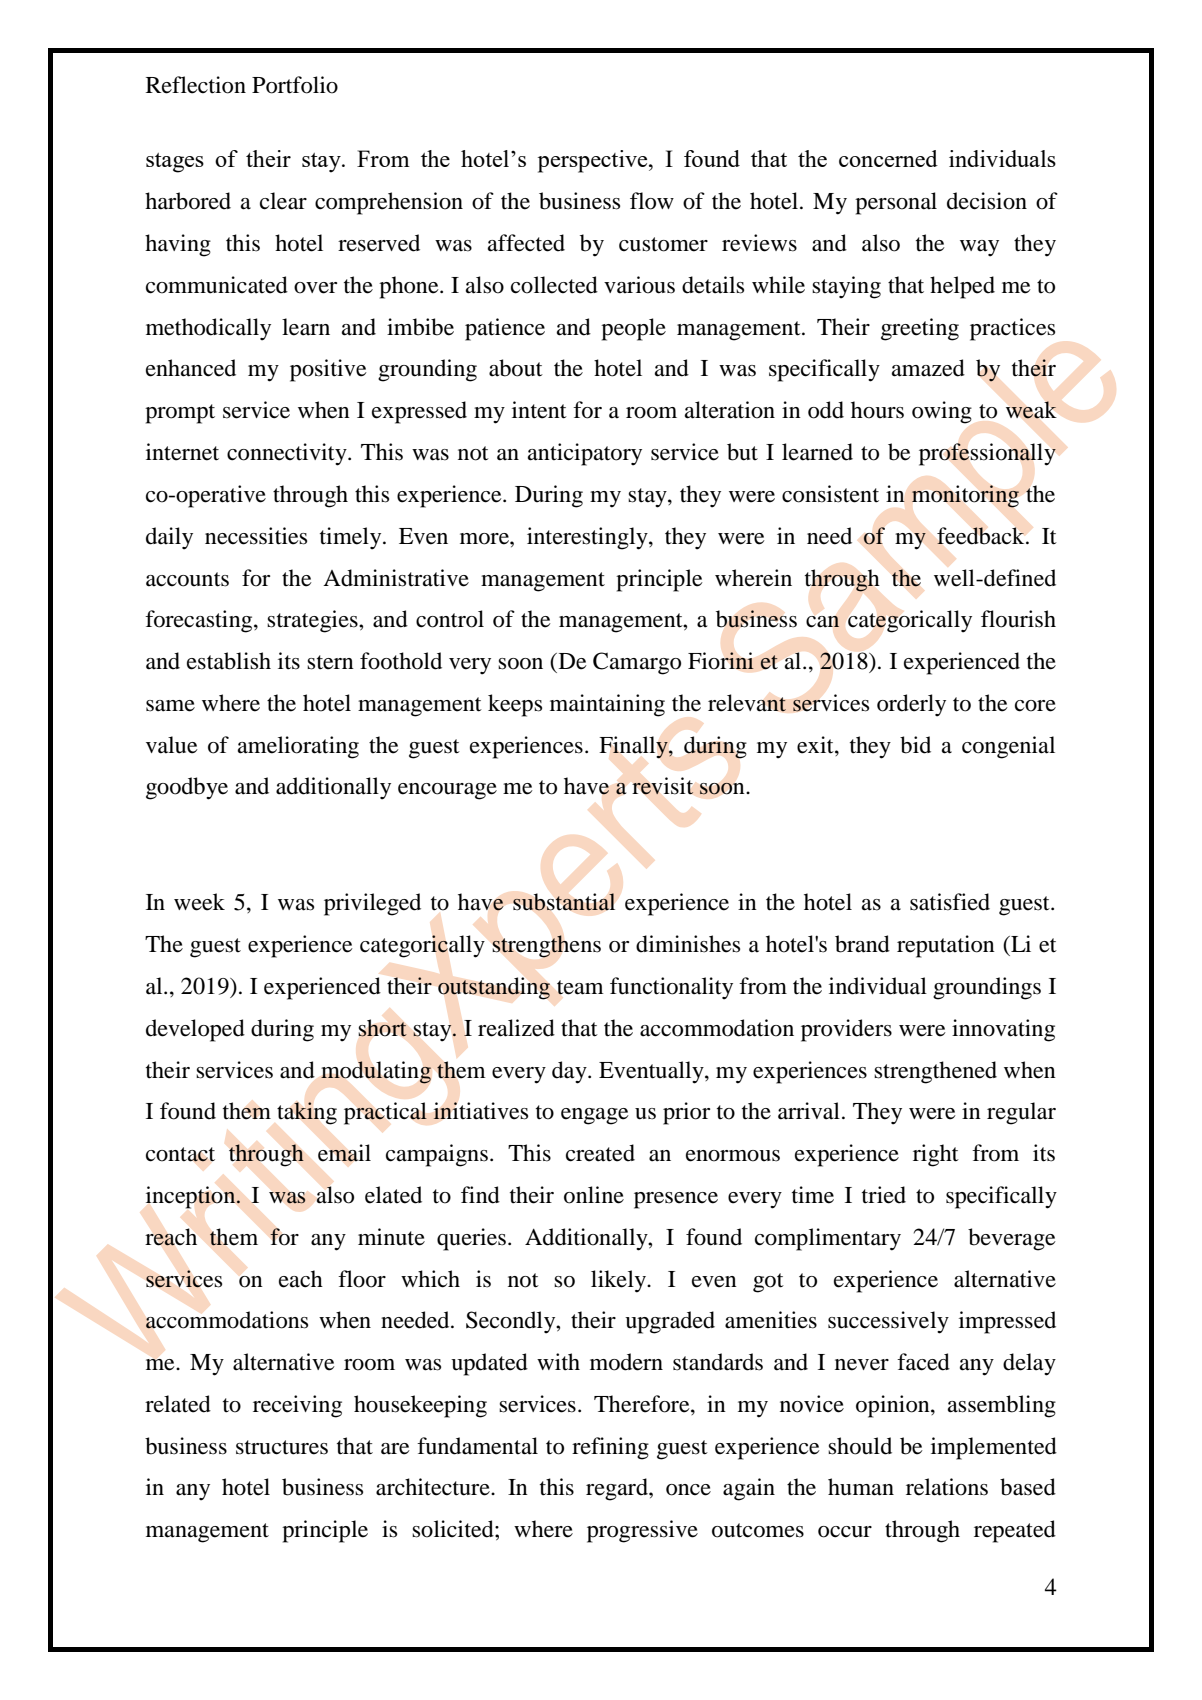  What do you see at coordinates (947, 1487) in the screenshot?
I see `relations` at bounding box center [947, 1487].
